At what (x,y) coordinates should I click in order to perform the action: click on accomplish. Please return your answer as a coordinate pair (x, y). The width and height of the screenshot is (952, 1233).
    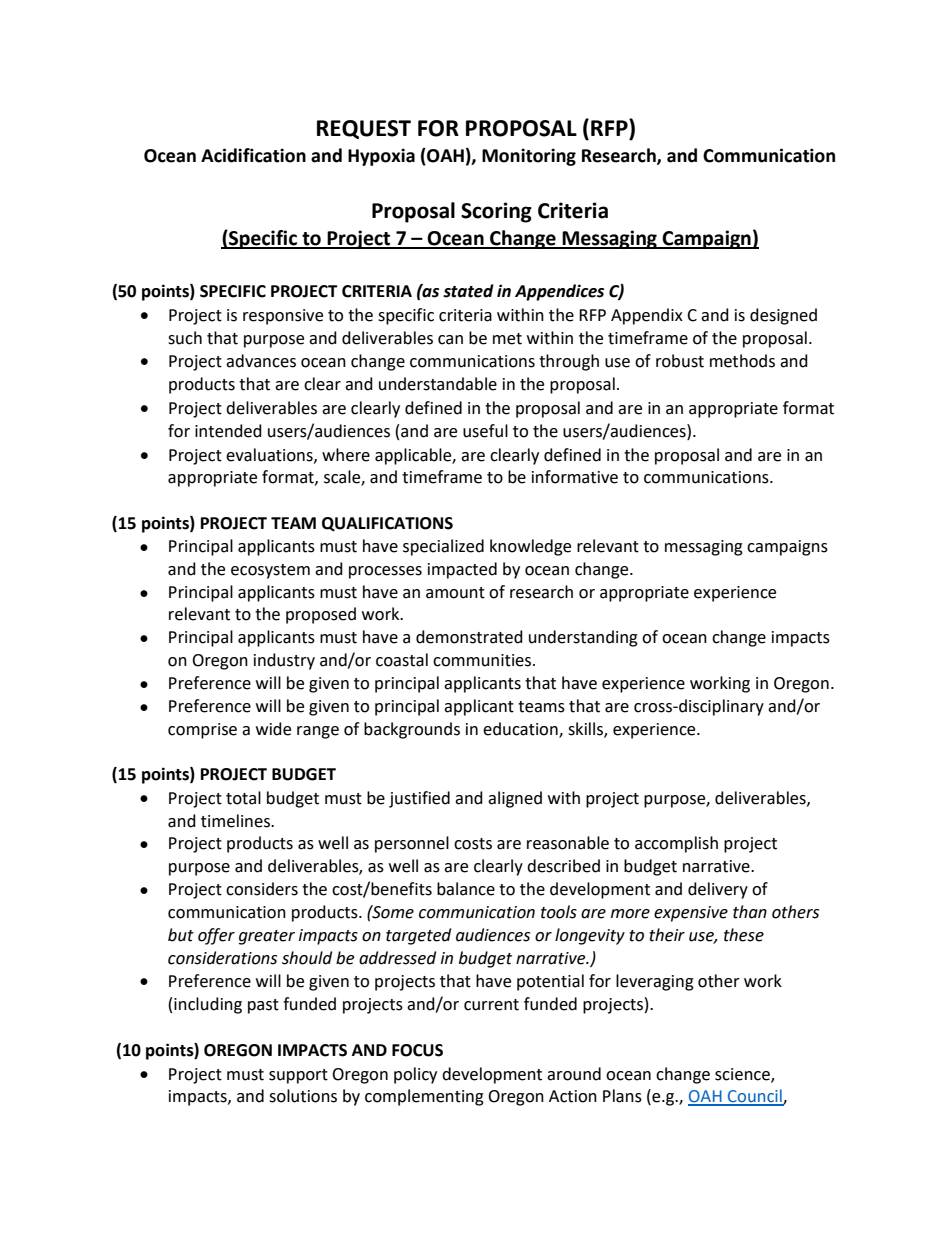
    Looking at the image, I should click on (676, 844).
